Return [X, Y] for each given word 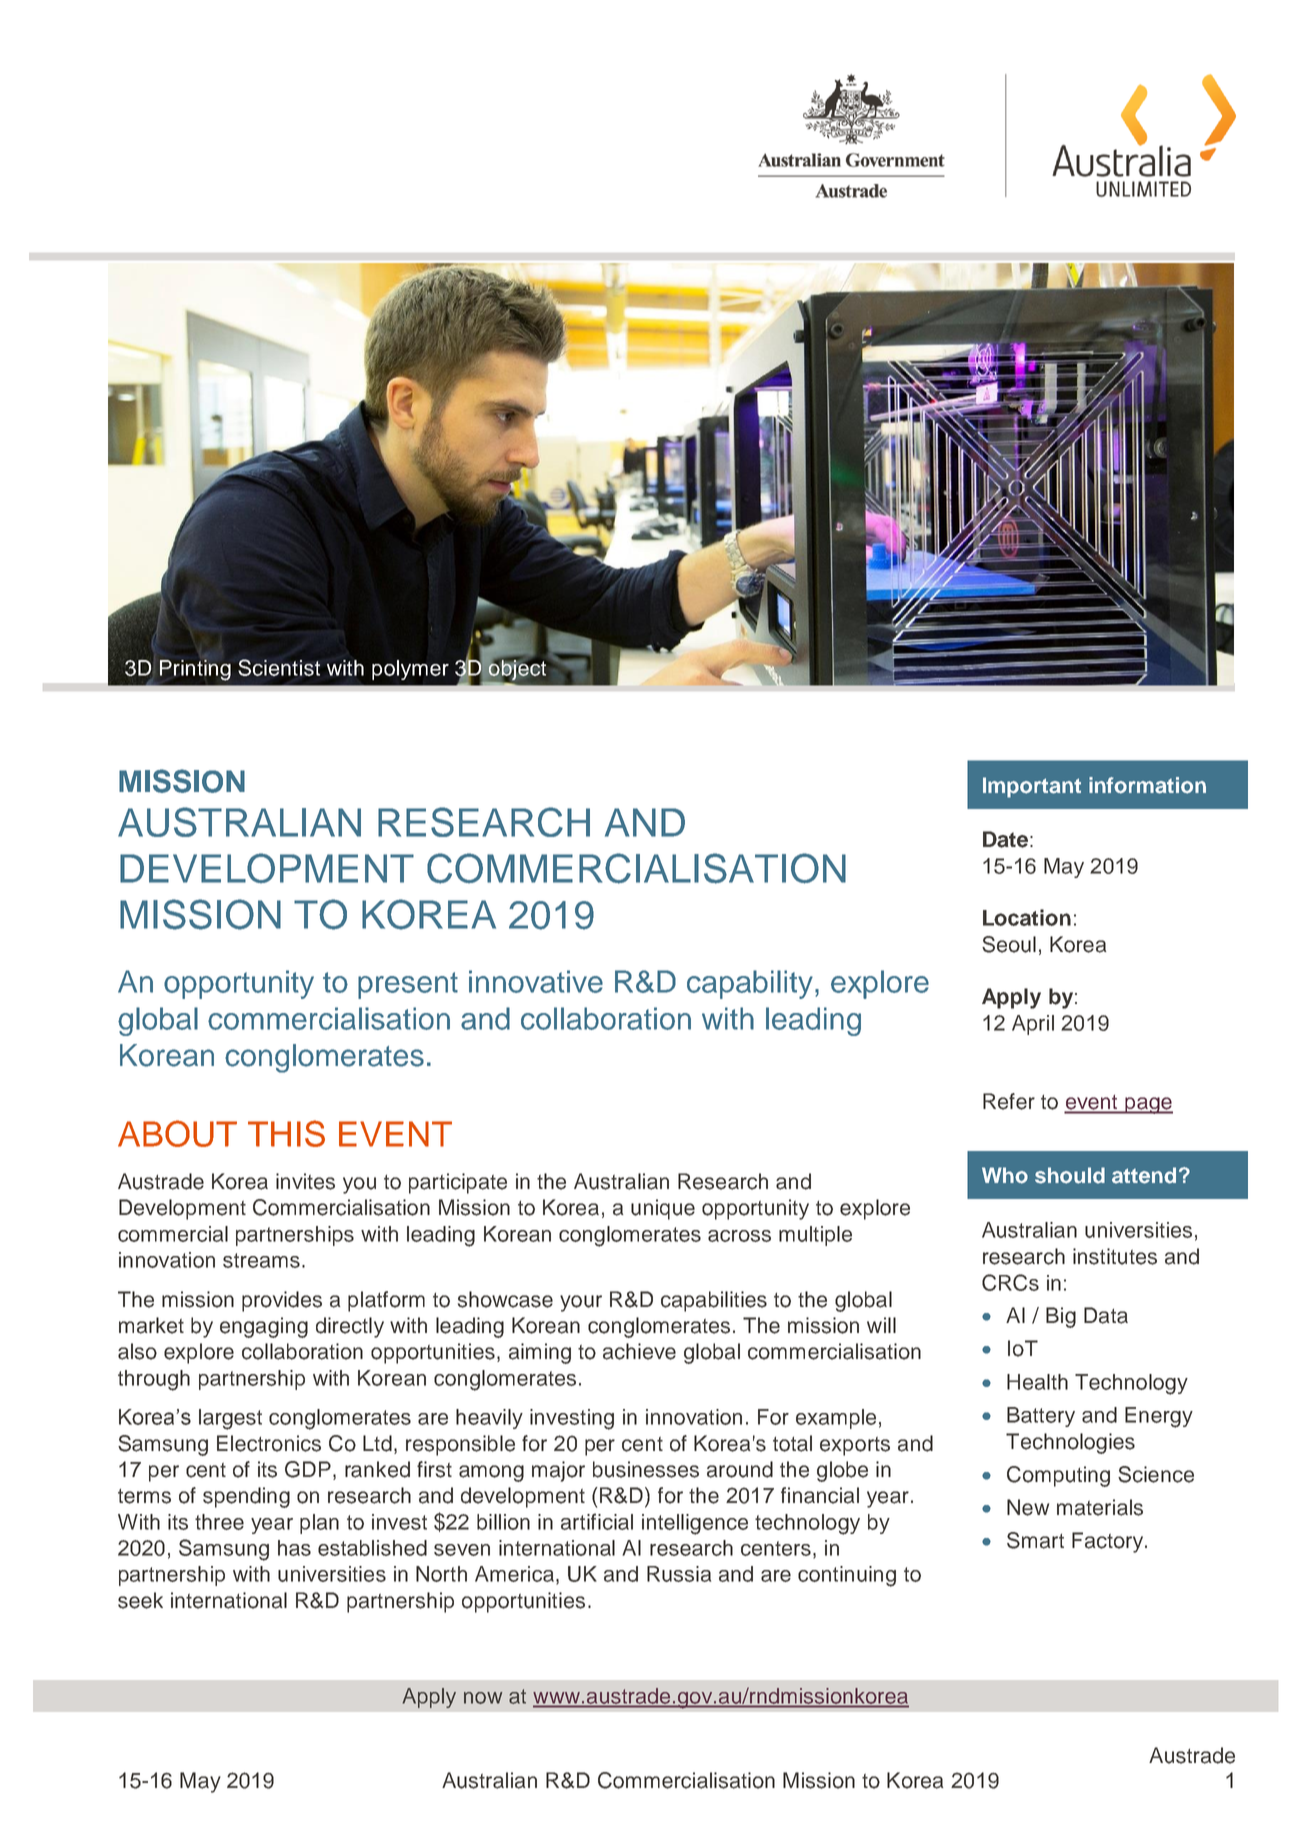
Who [1005, 1175]
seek [140, 1600]
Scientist [279, 667]
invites [305, 1181]
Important [1032, 787]
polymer [410, 670]
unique [663, 1209]
